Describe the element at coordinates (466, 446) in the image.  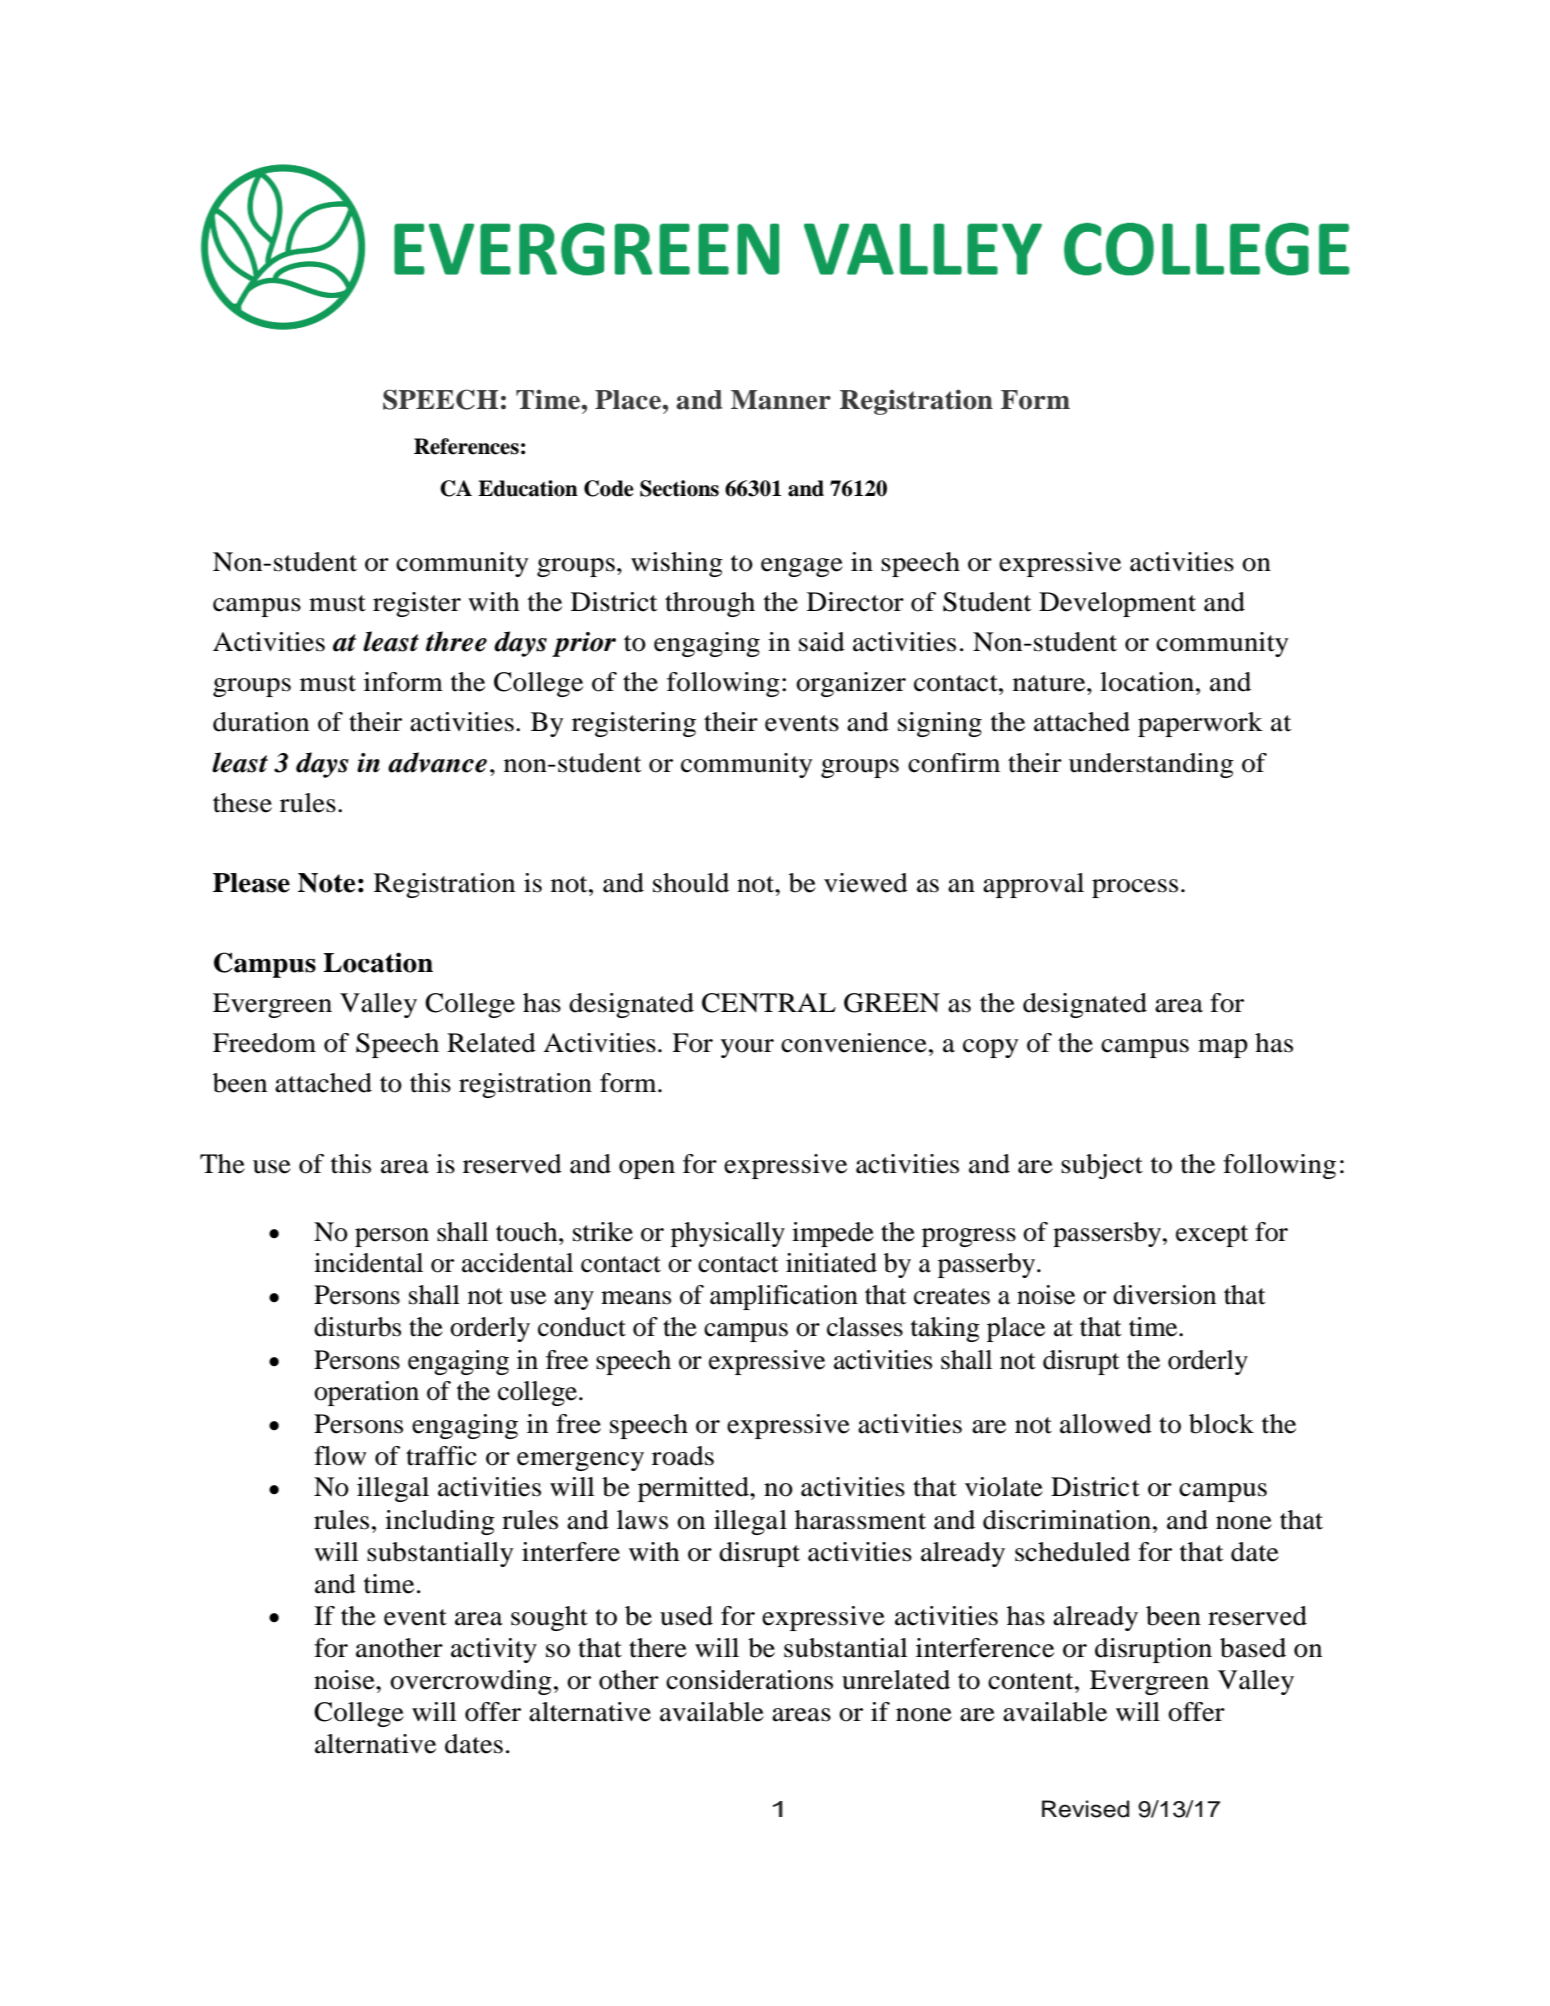
I see `References` at that location.
